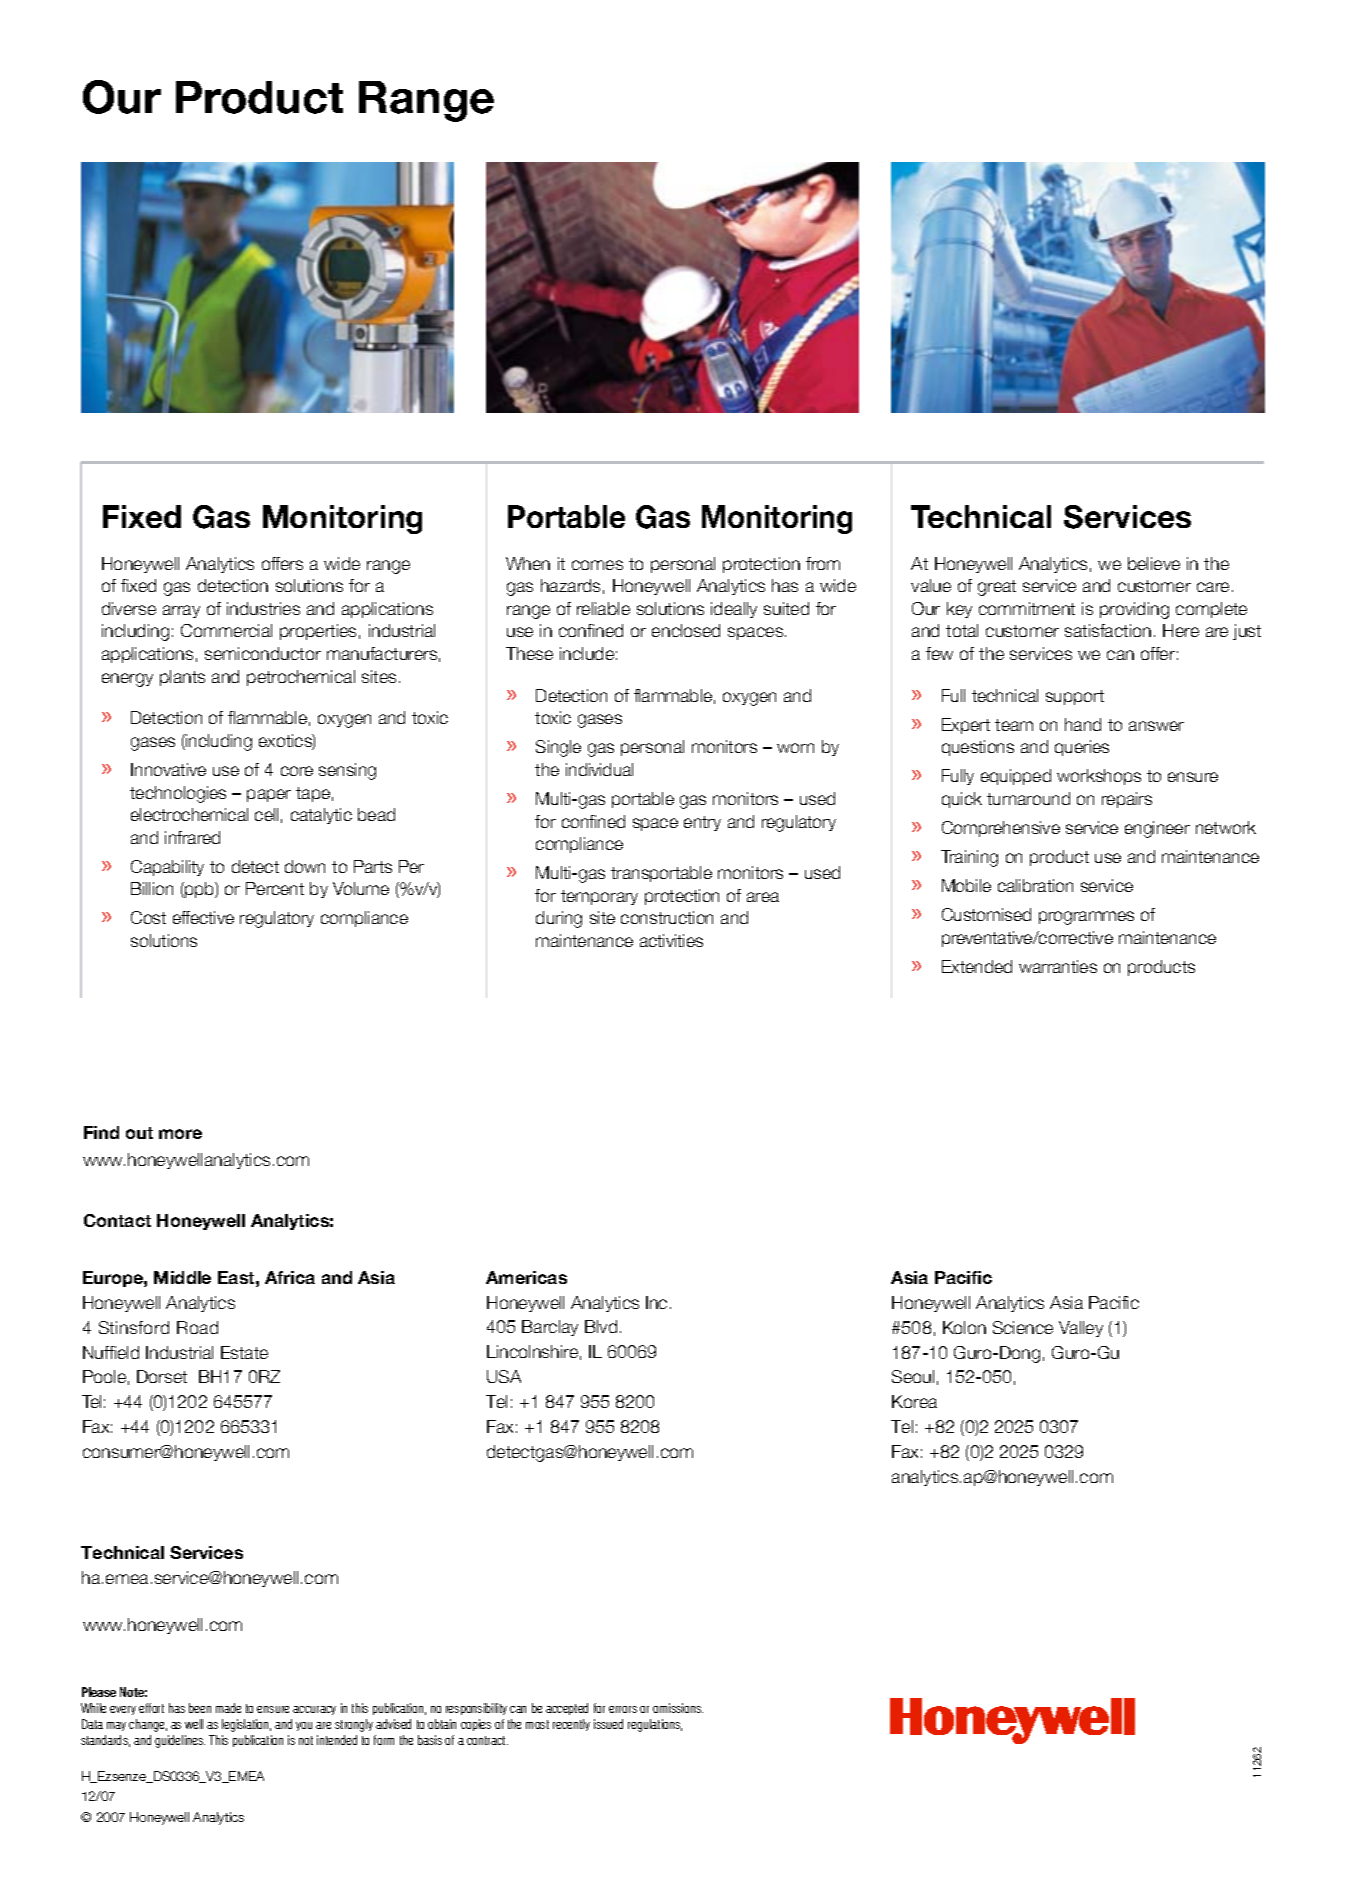 This document has width=1346, height=1903. Describe the element at coordinates (228, 1708) in the document. I see `made` at that location.
